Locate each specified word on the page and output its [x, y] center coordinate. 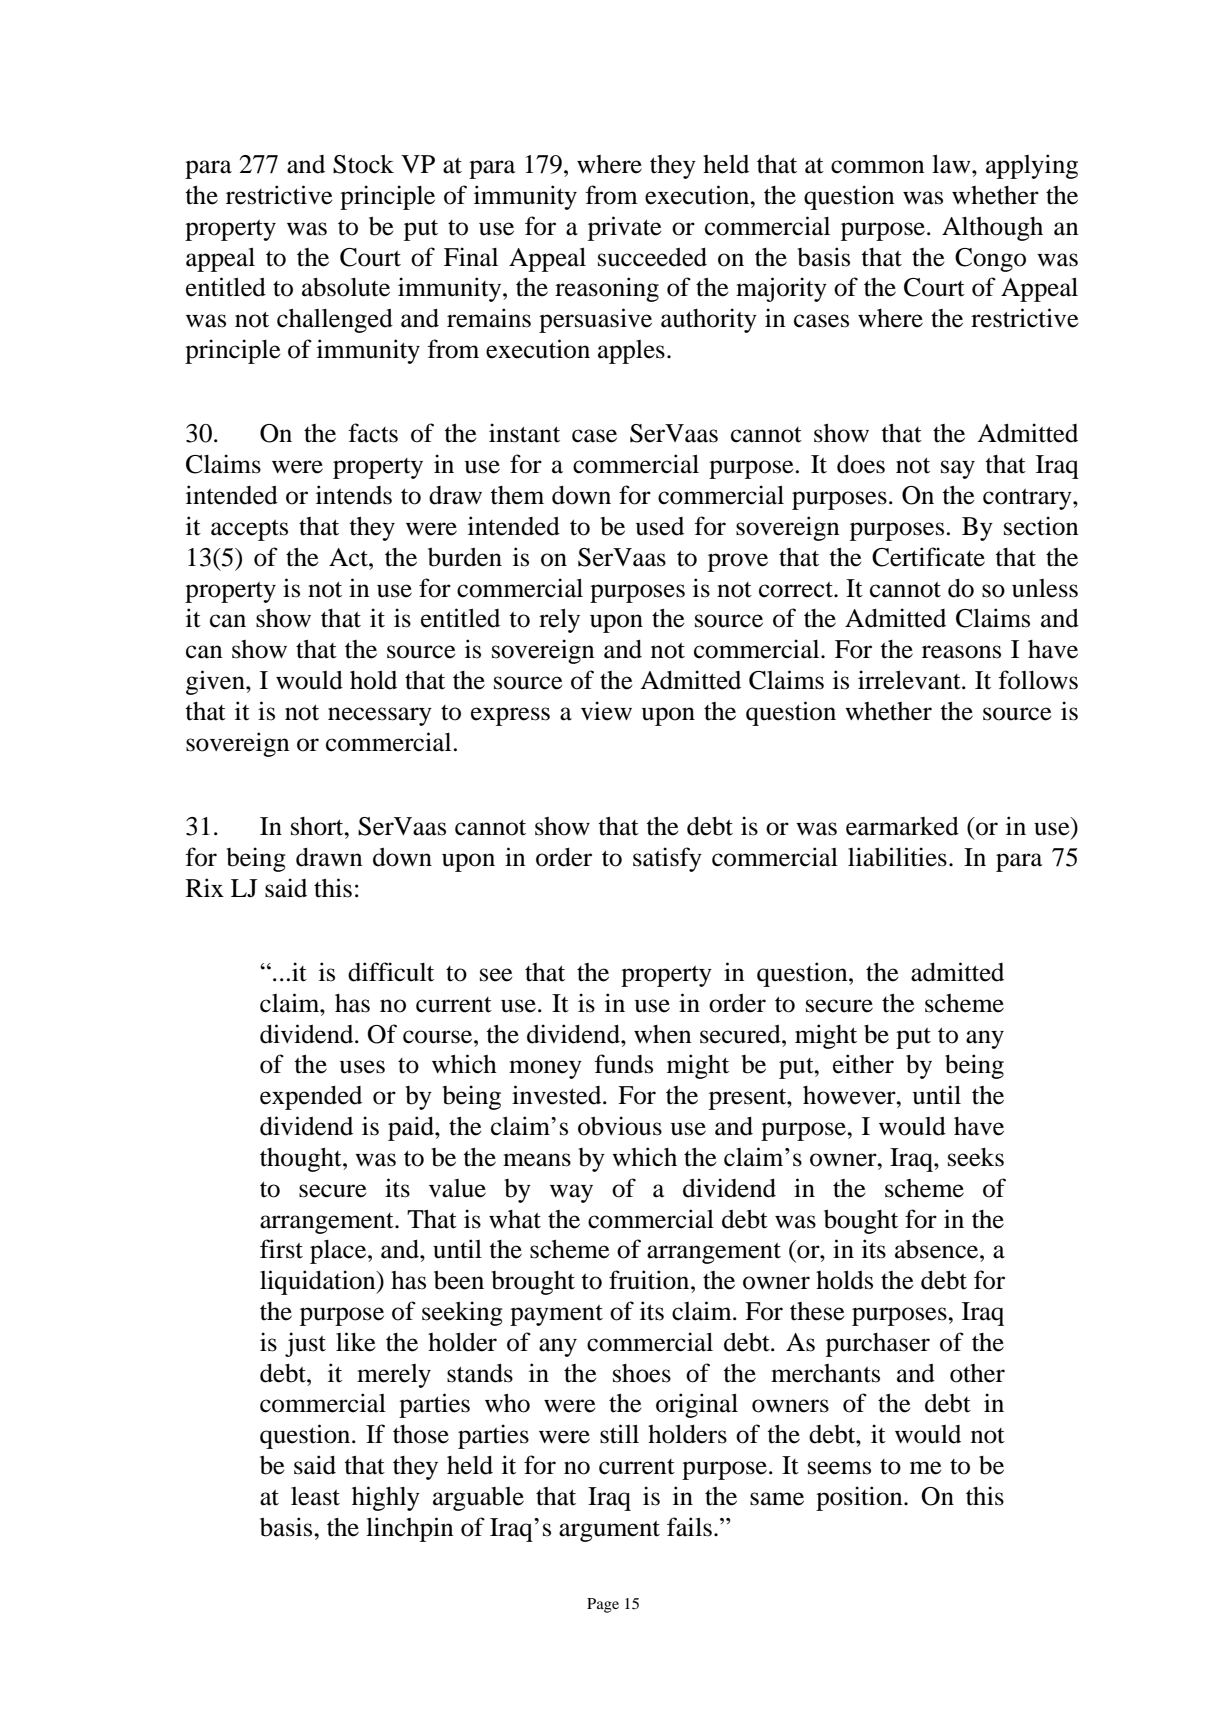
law [952, 164]
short [318, 826]
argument [609, 1531]
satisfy [667, 859]
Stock [363, 164]
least [315, 1496]
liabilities [897, 857]
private [625, 228]
